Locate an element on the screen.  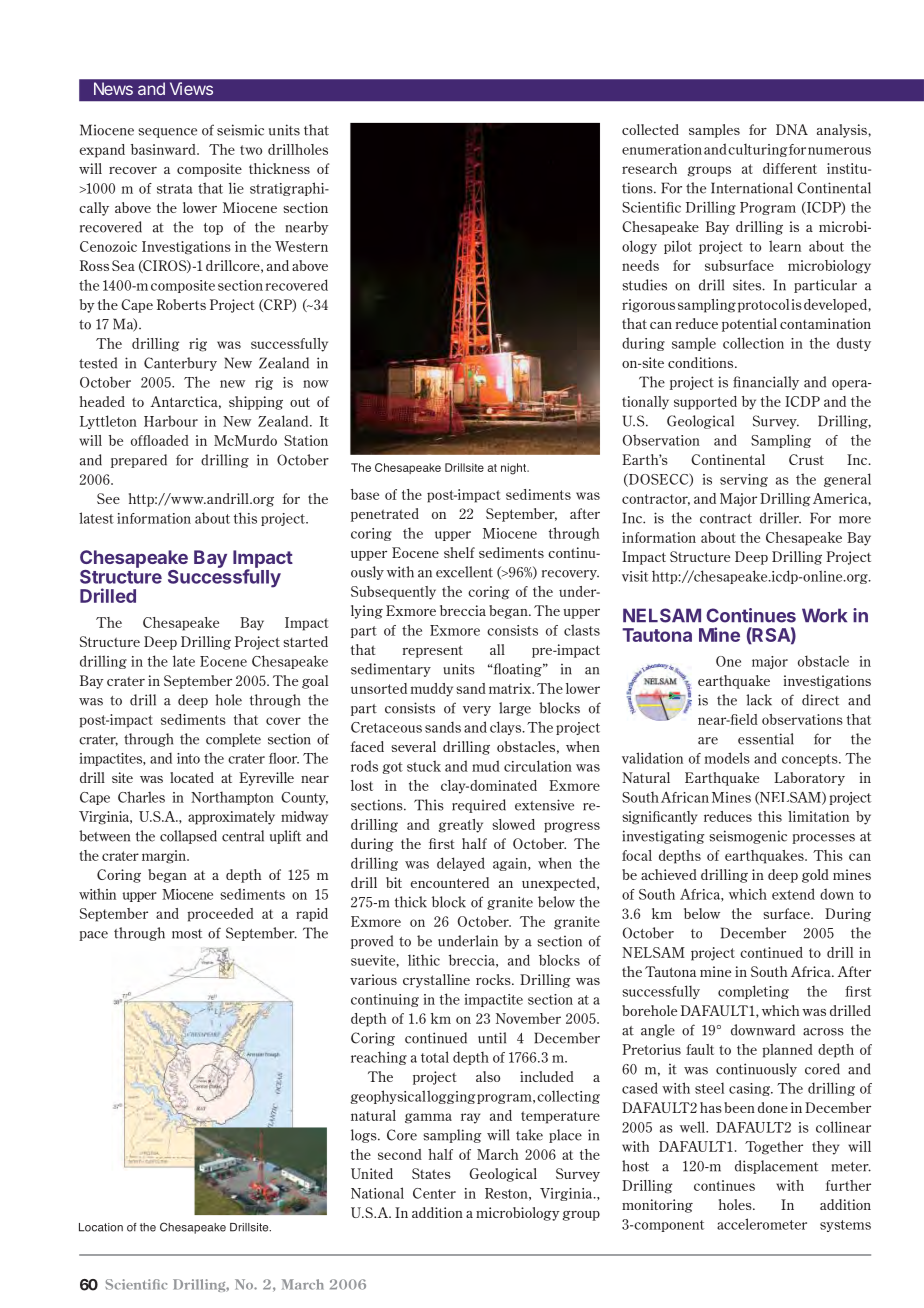
processes is located at coordinates (823, 839).
